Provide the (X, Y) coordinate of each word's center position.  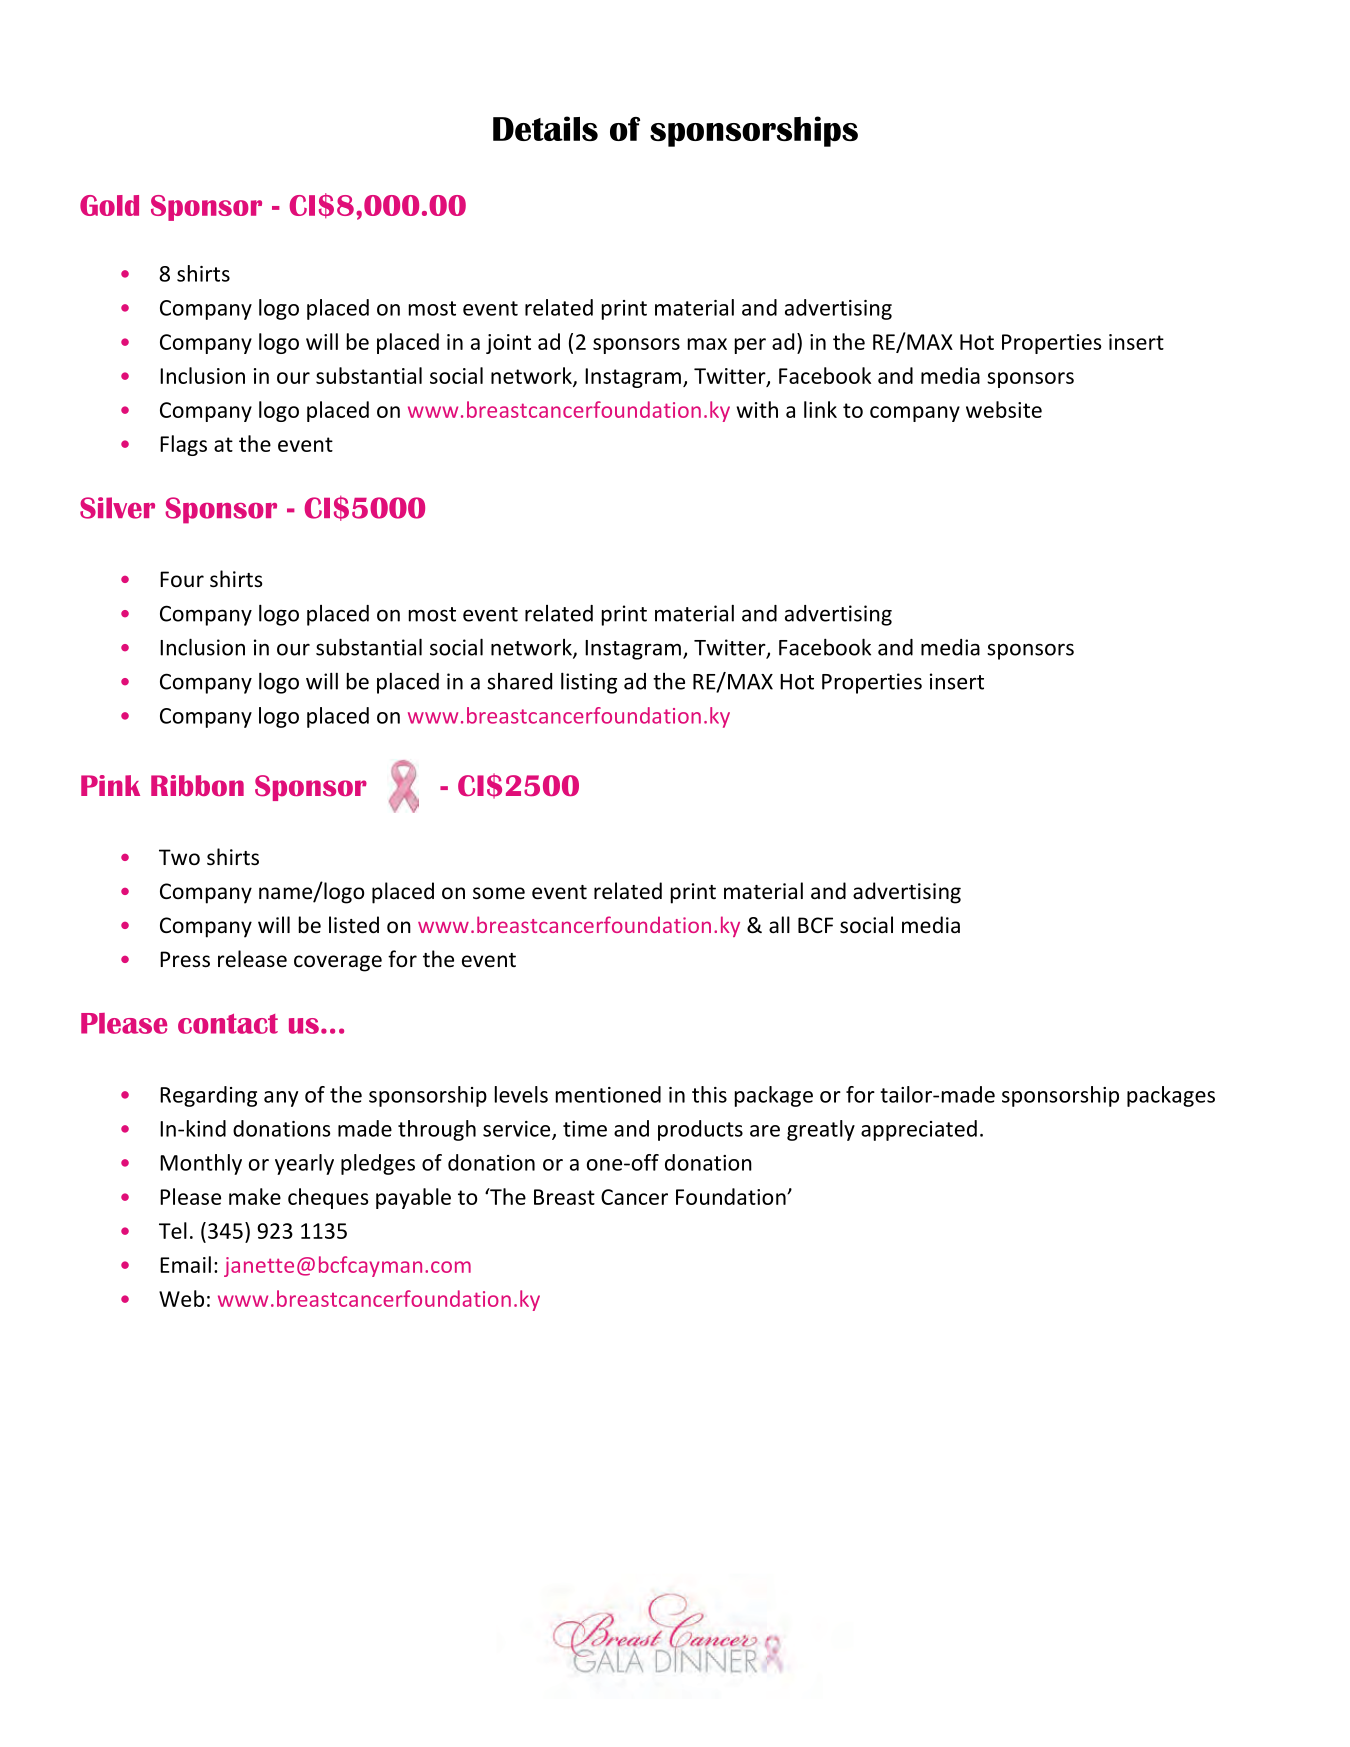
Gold (109, 205)
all (779, 924)
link (820, 409)
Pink (110, 785)
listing (589, 683)
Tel (173, 1230)
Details (545, 128)
